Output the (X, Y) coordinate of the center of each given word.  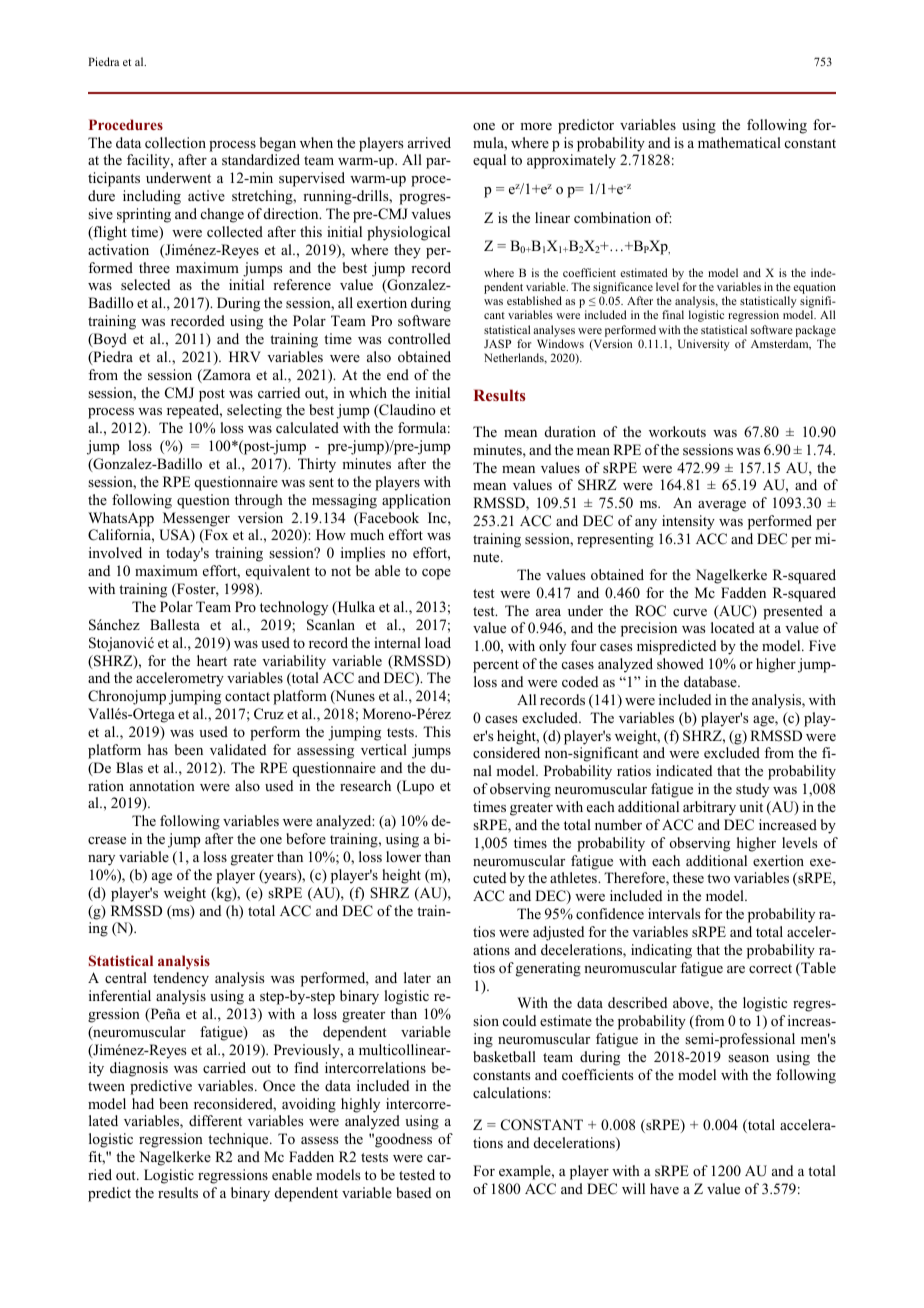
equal (489, 161)
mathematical (739, 142)
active (206, 195)
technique (239, 1140)
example (526, 1172)
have (664, 1188)
